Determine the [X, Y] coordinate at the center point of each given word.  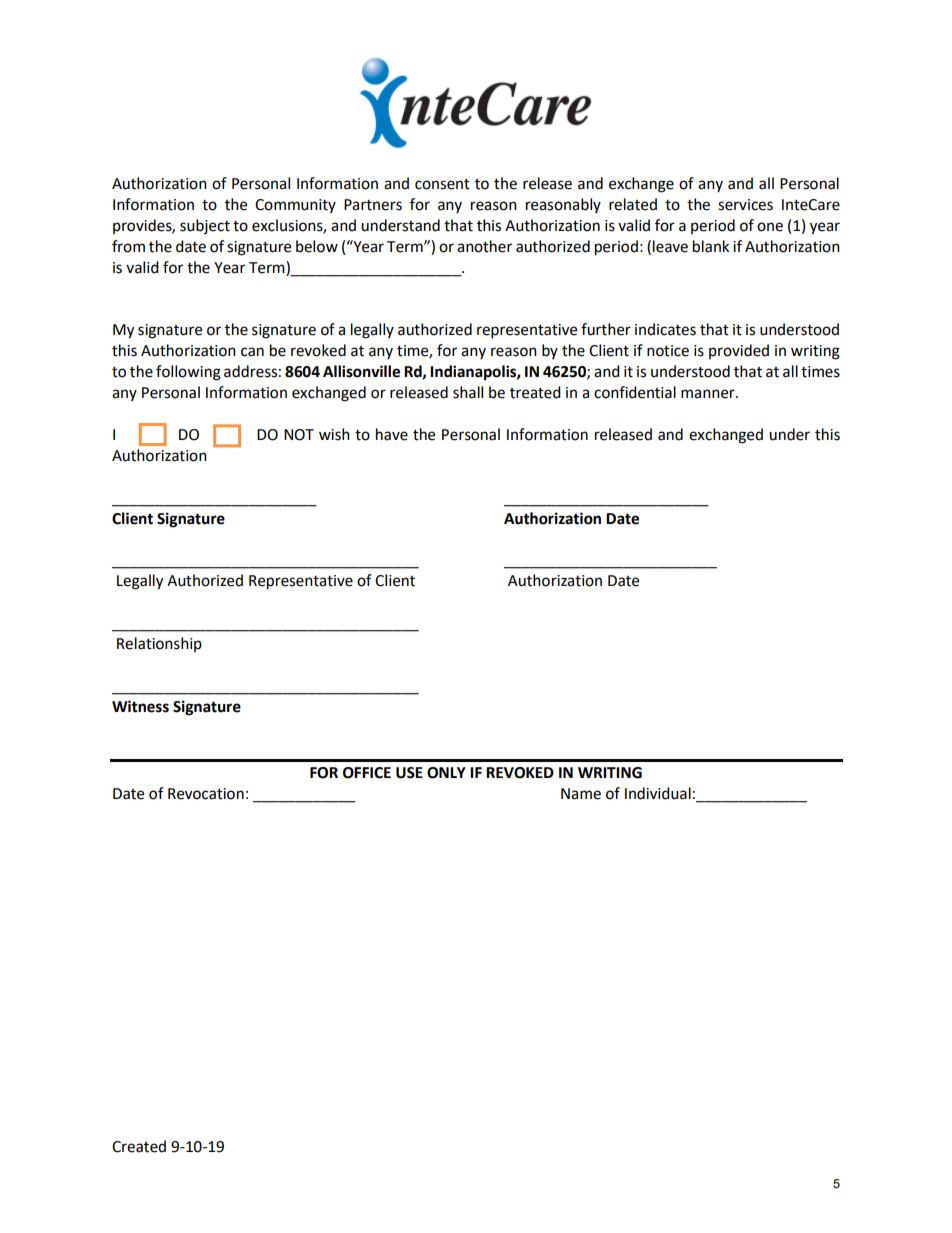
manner [709, 394]
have [392, 434]
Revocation [206, 794]
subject [205, 226]
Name [581, 794]
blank [711, 246]
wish [334, 434]
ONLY [446, 773]
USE [409, 773]
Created [139, 1146]
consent [442, 184]
